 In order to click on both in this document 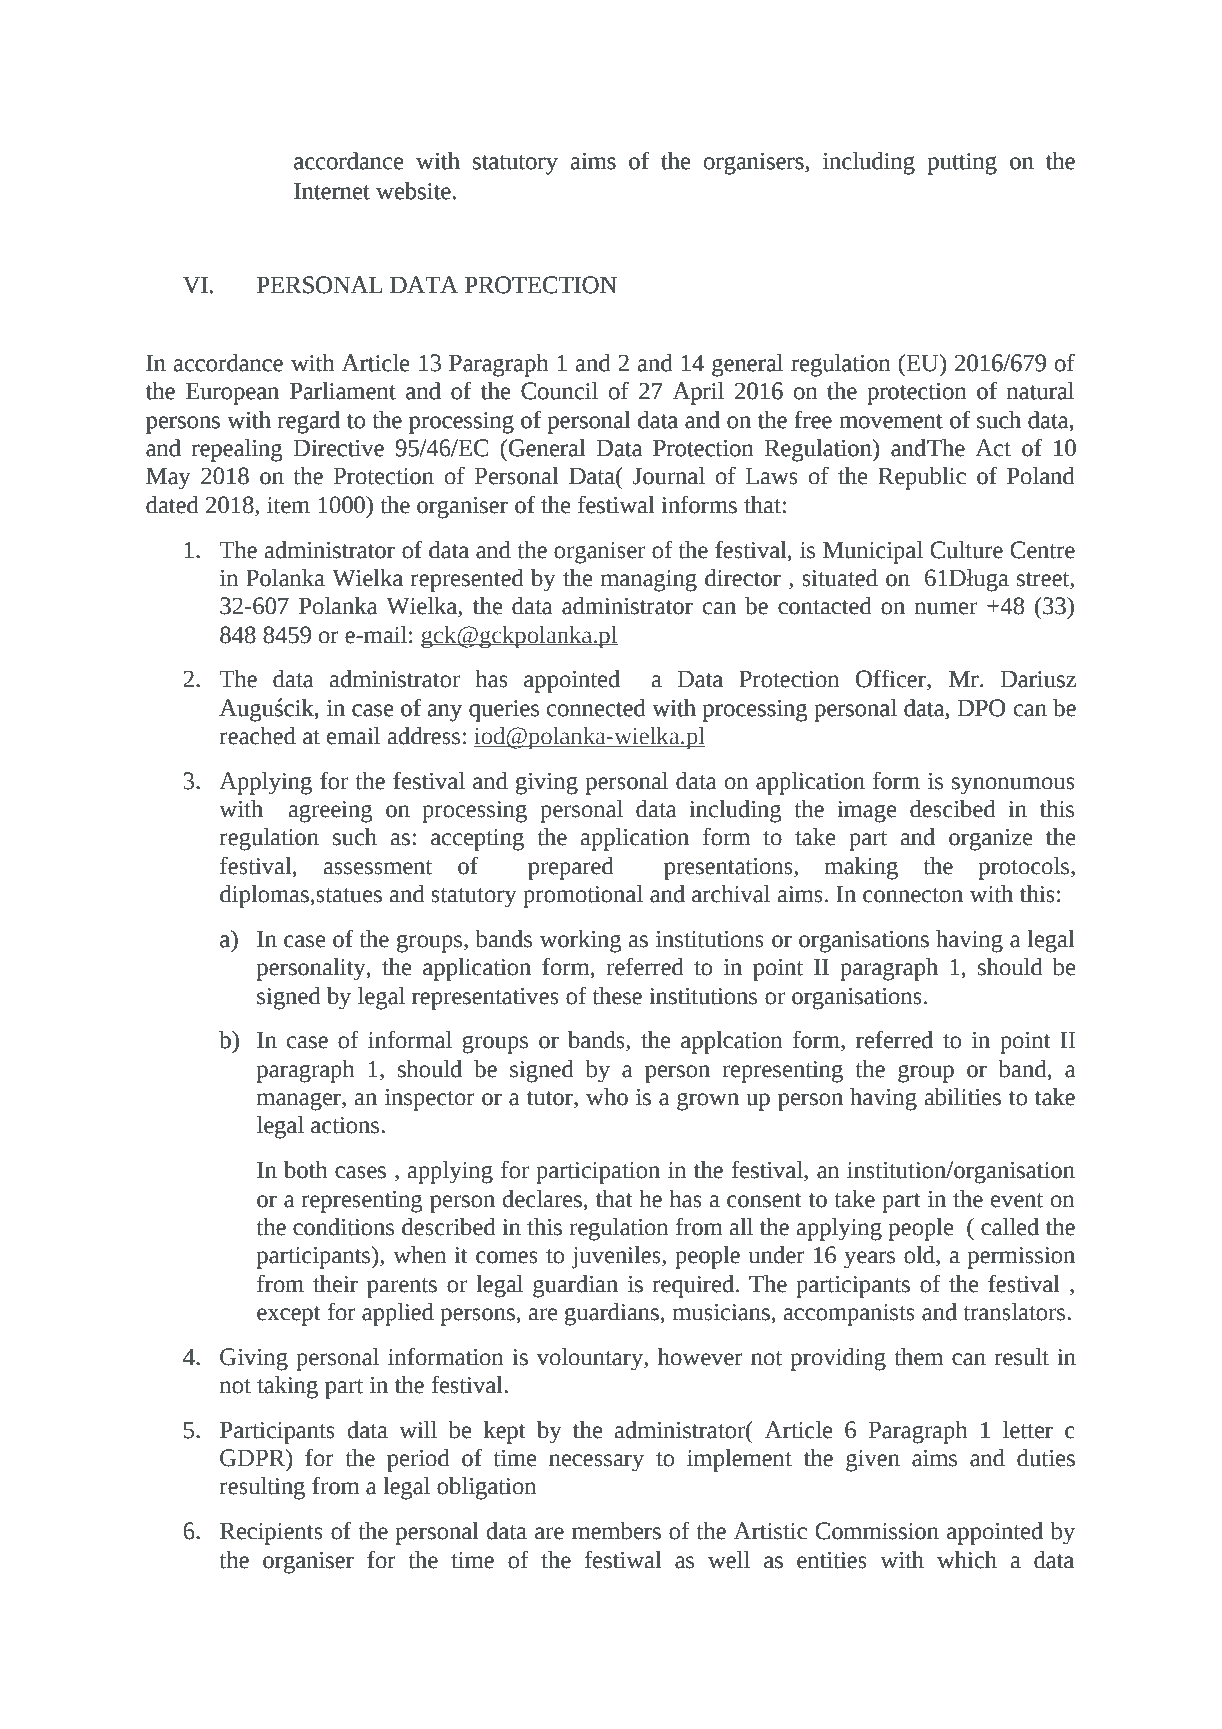, I will do `click(306, 1170)`.
